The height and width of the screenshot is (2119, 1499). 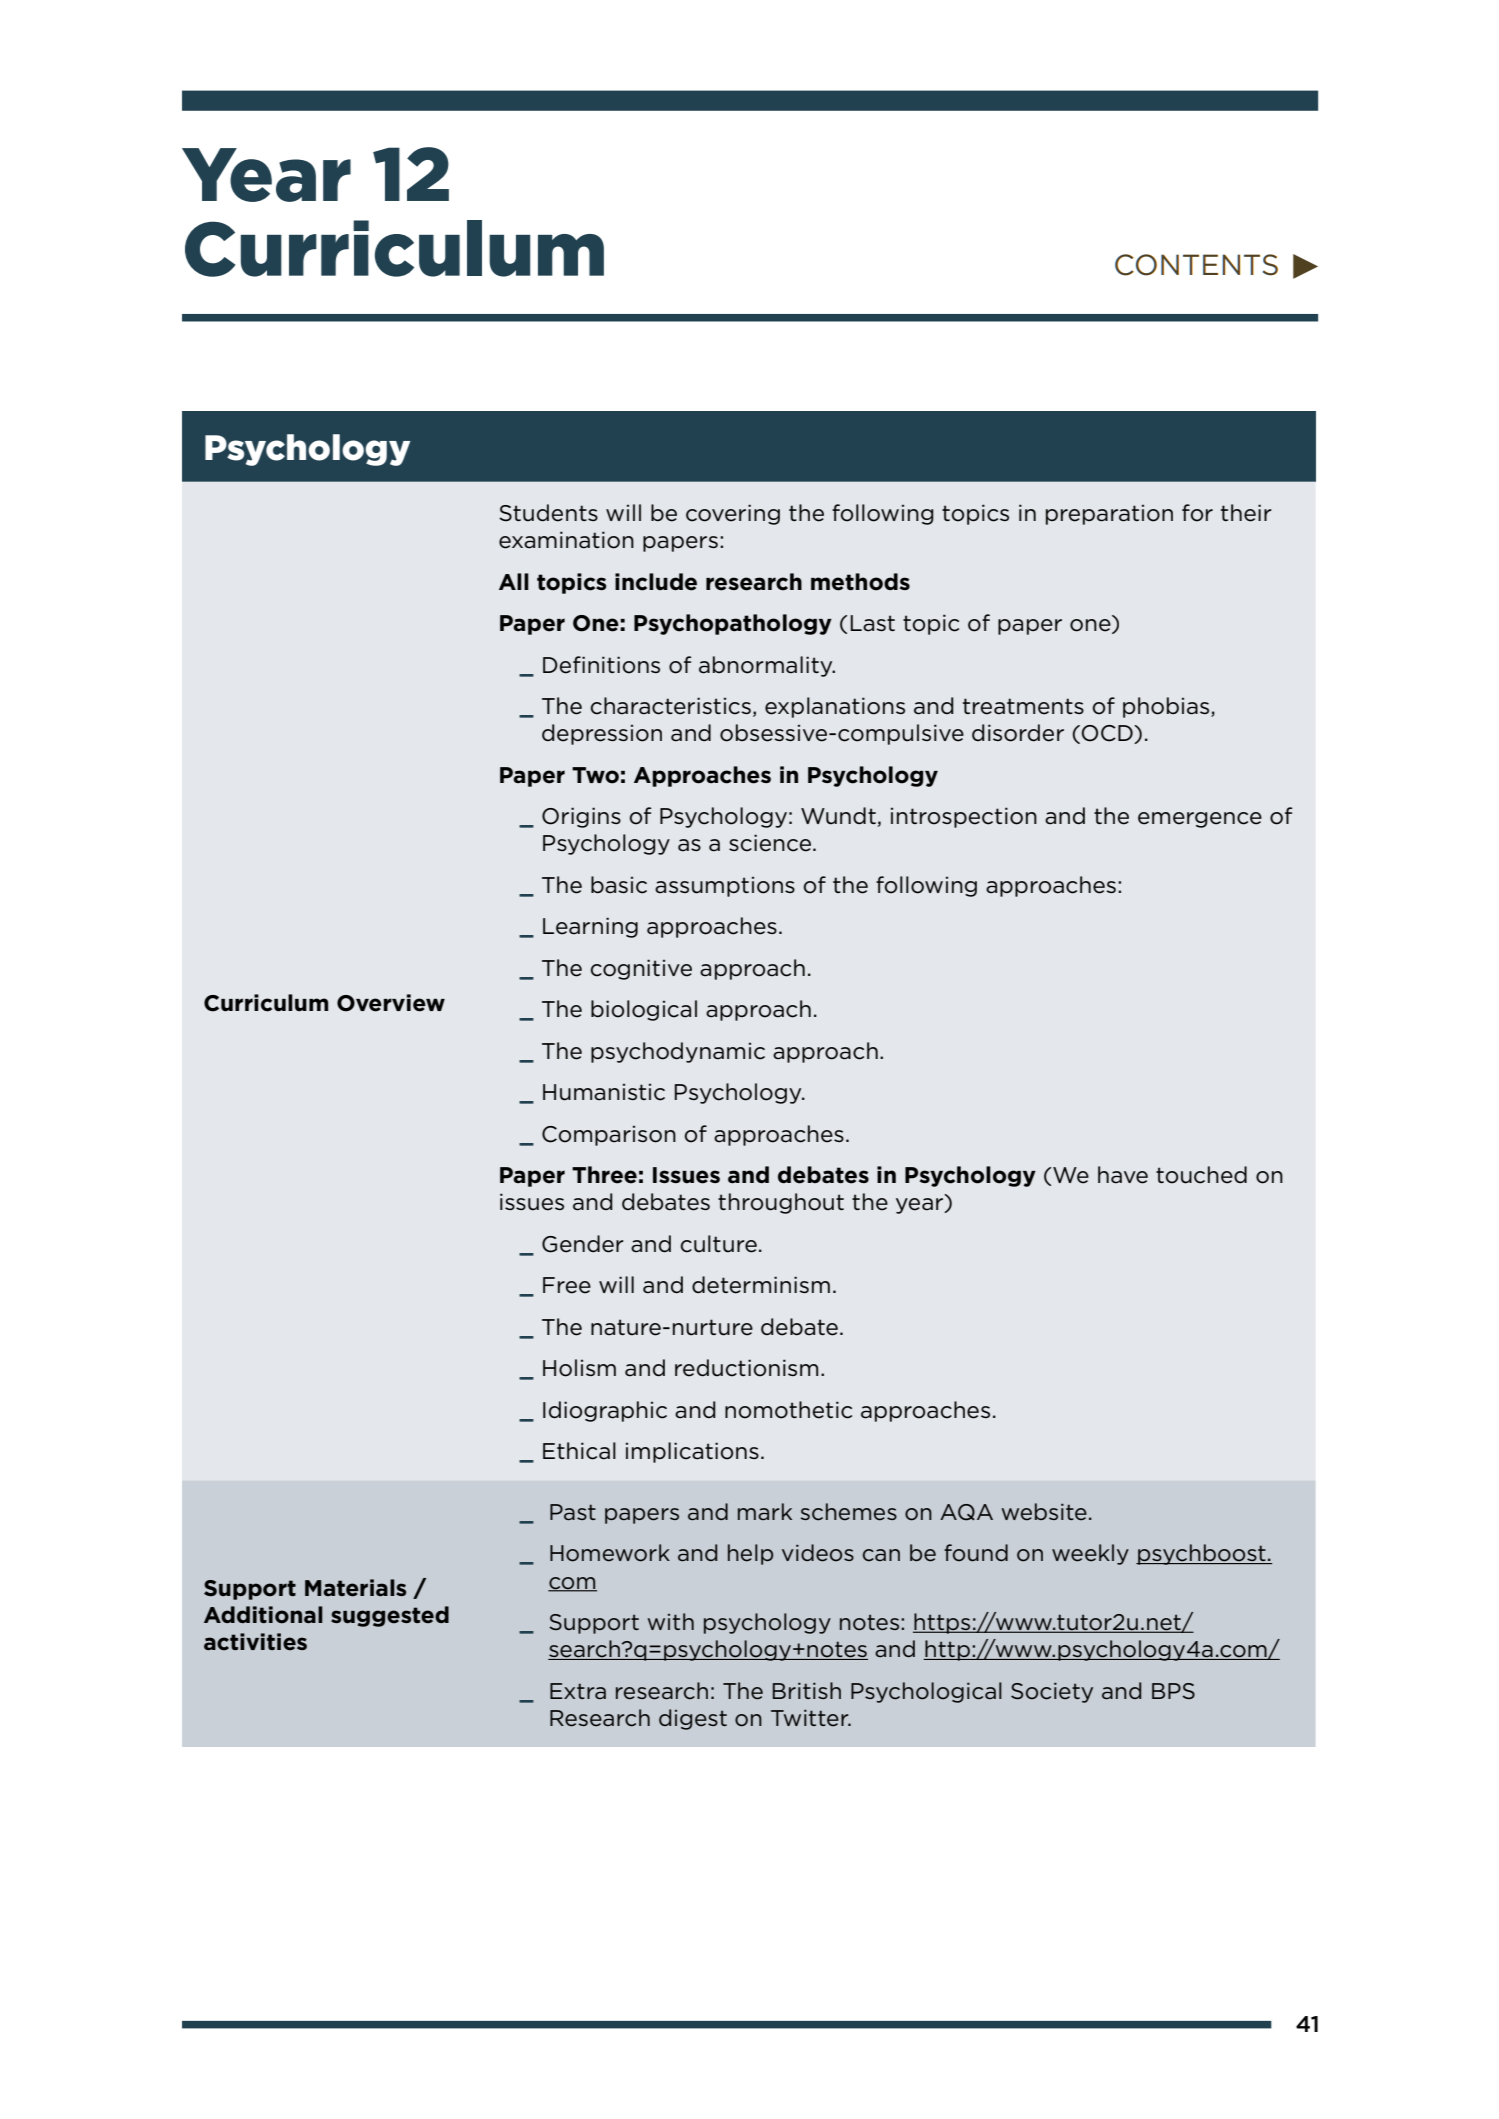 What do you see at coordinates (391, 1003) in the screenshot?
I see `Overview` at bounding box center [391, 1003].
